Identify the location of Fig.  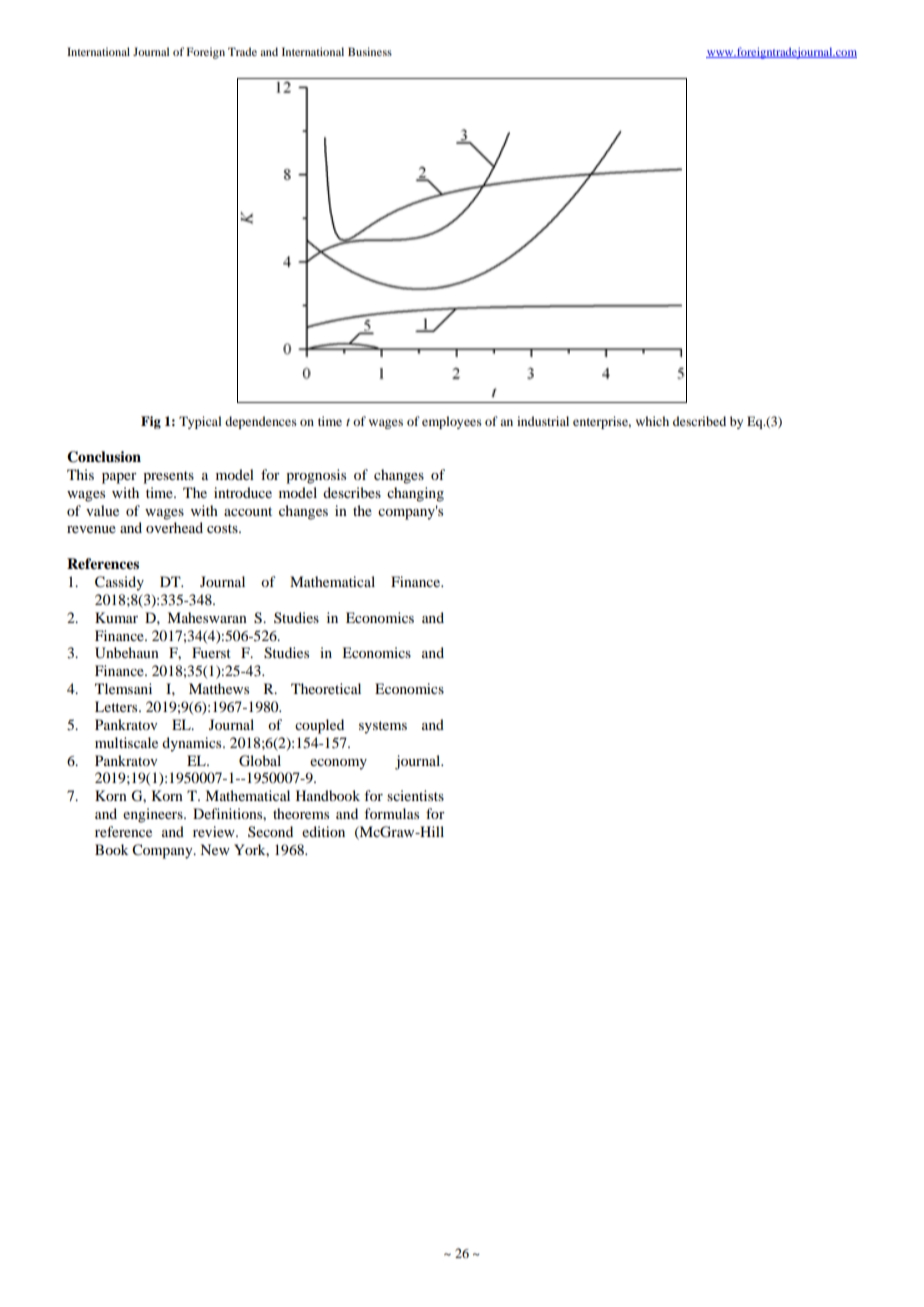
(151, 422).
